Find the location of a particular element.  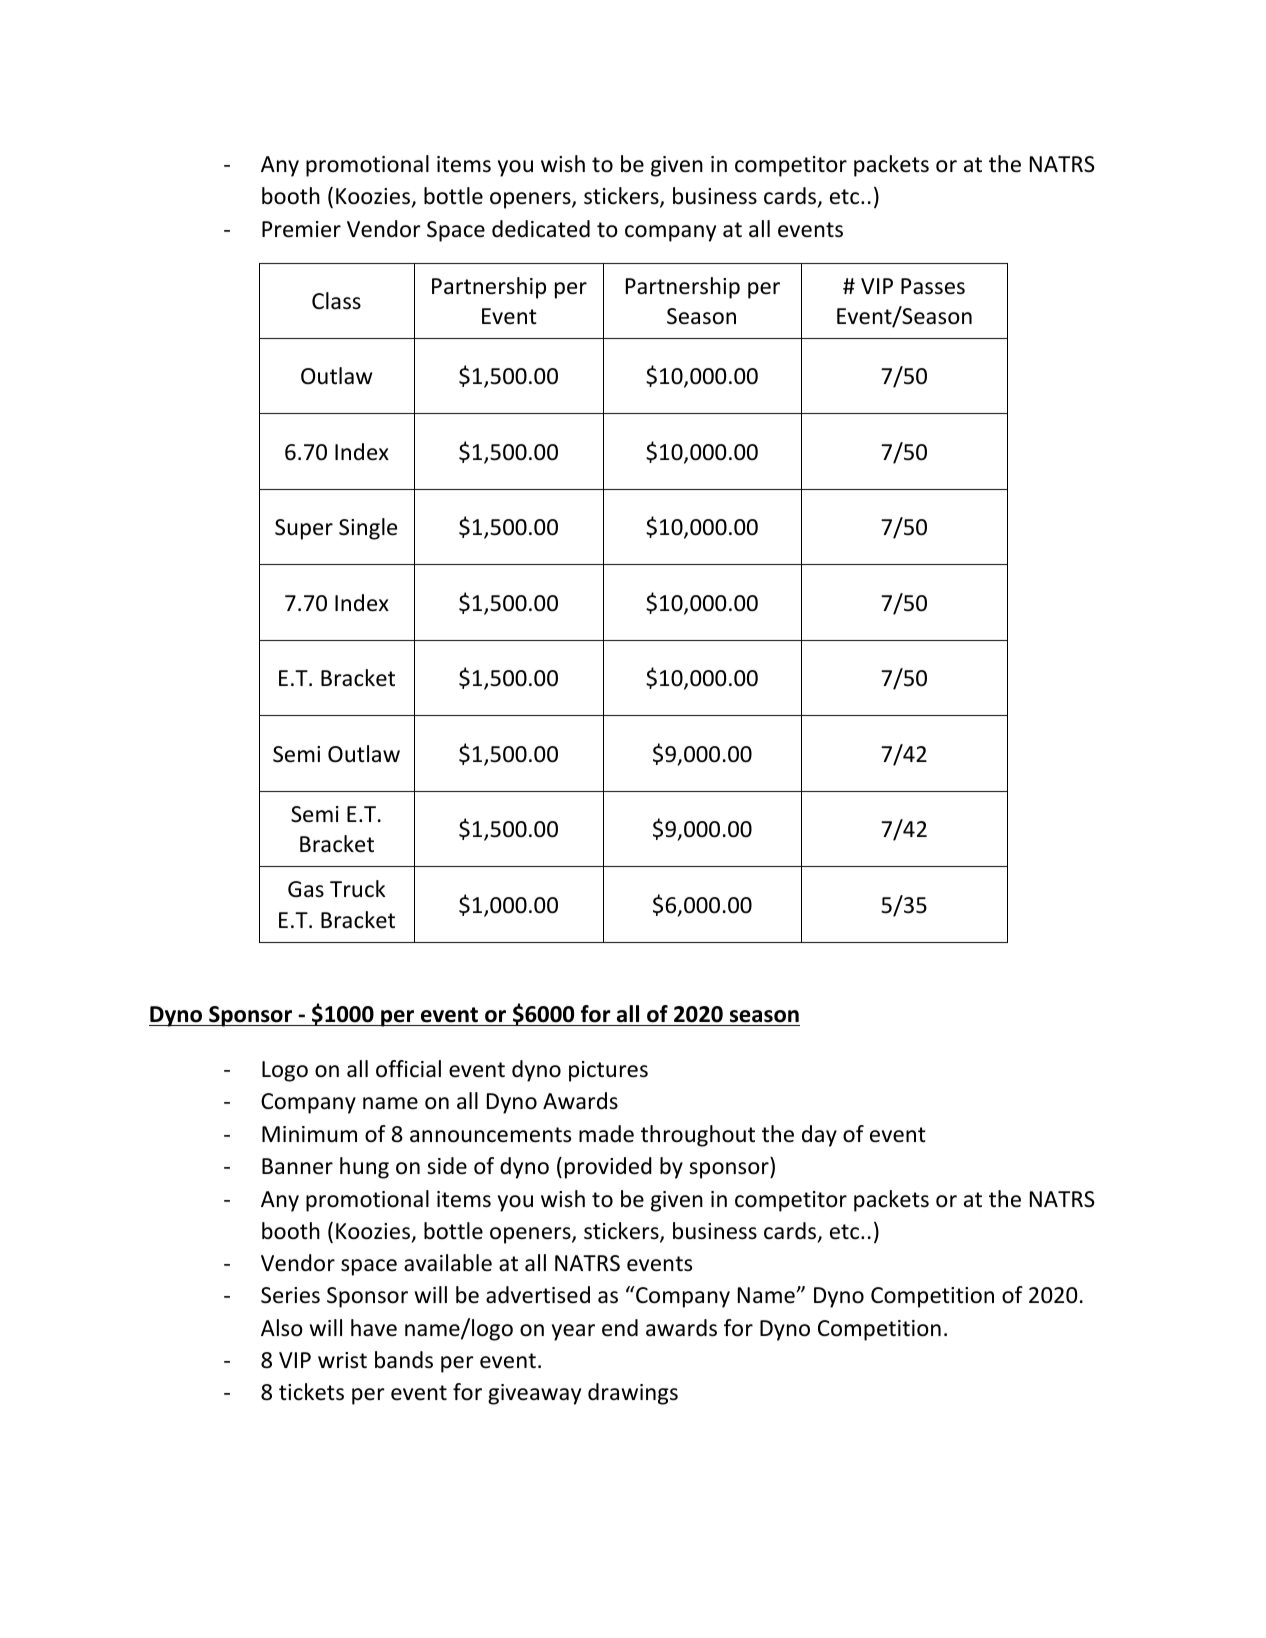

drawings is located at coordinates (633, 1394).
